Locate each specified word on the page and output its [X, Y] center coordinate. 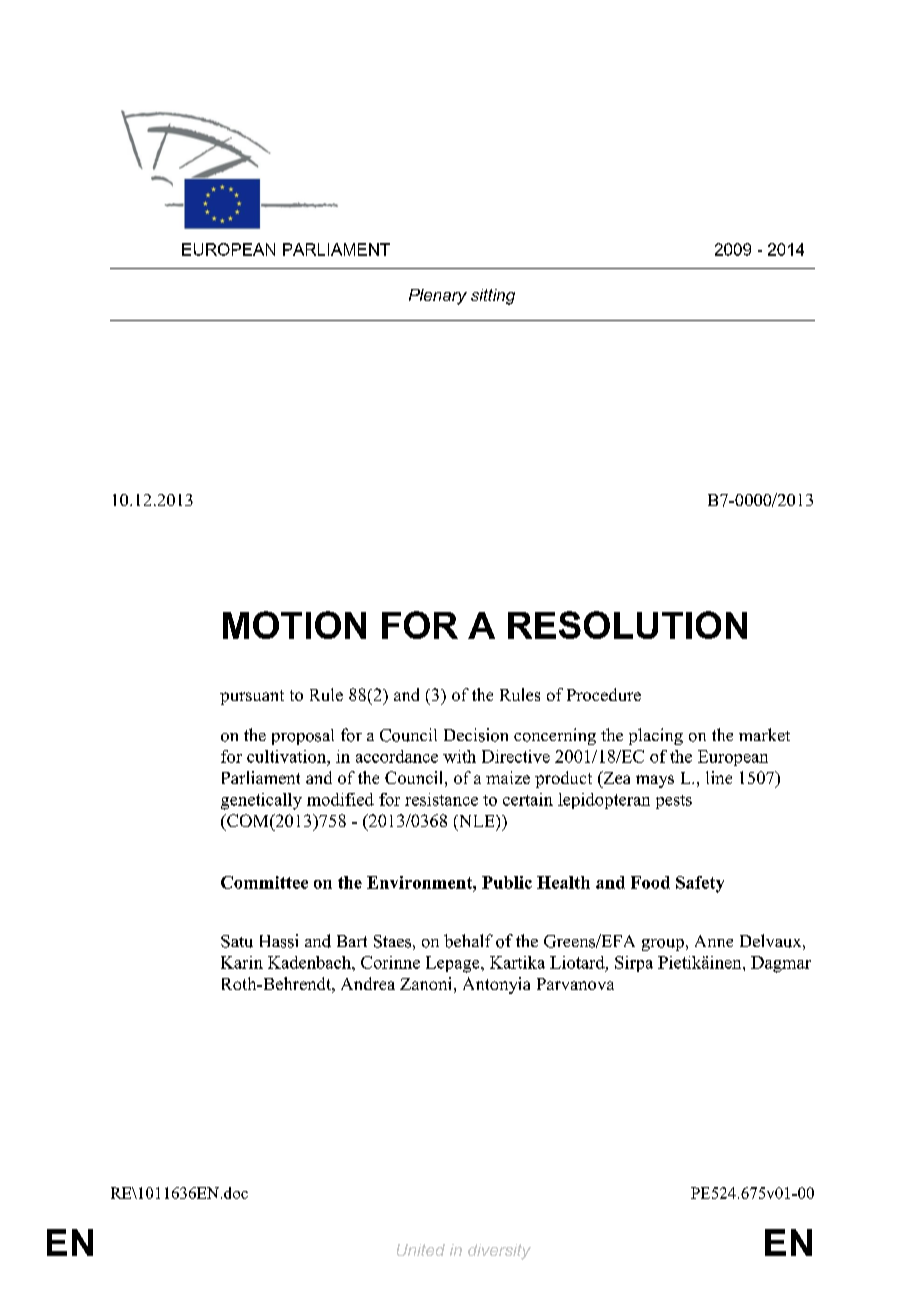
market [764, 734]
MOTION [294, 625]
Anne [714, 941]
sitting [493, 297]
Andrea [368, 983]
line [719, 777]
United [421, 1250]
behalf [468, 941]
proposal [303, 737]
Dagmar [781, 964]
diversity [499, 1252]
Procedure [604, 694]
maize [508, 777]
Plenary [438, 297]
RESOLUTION [627, 625]
